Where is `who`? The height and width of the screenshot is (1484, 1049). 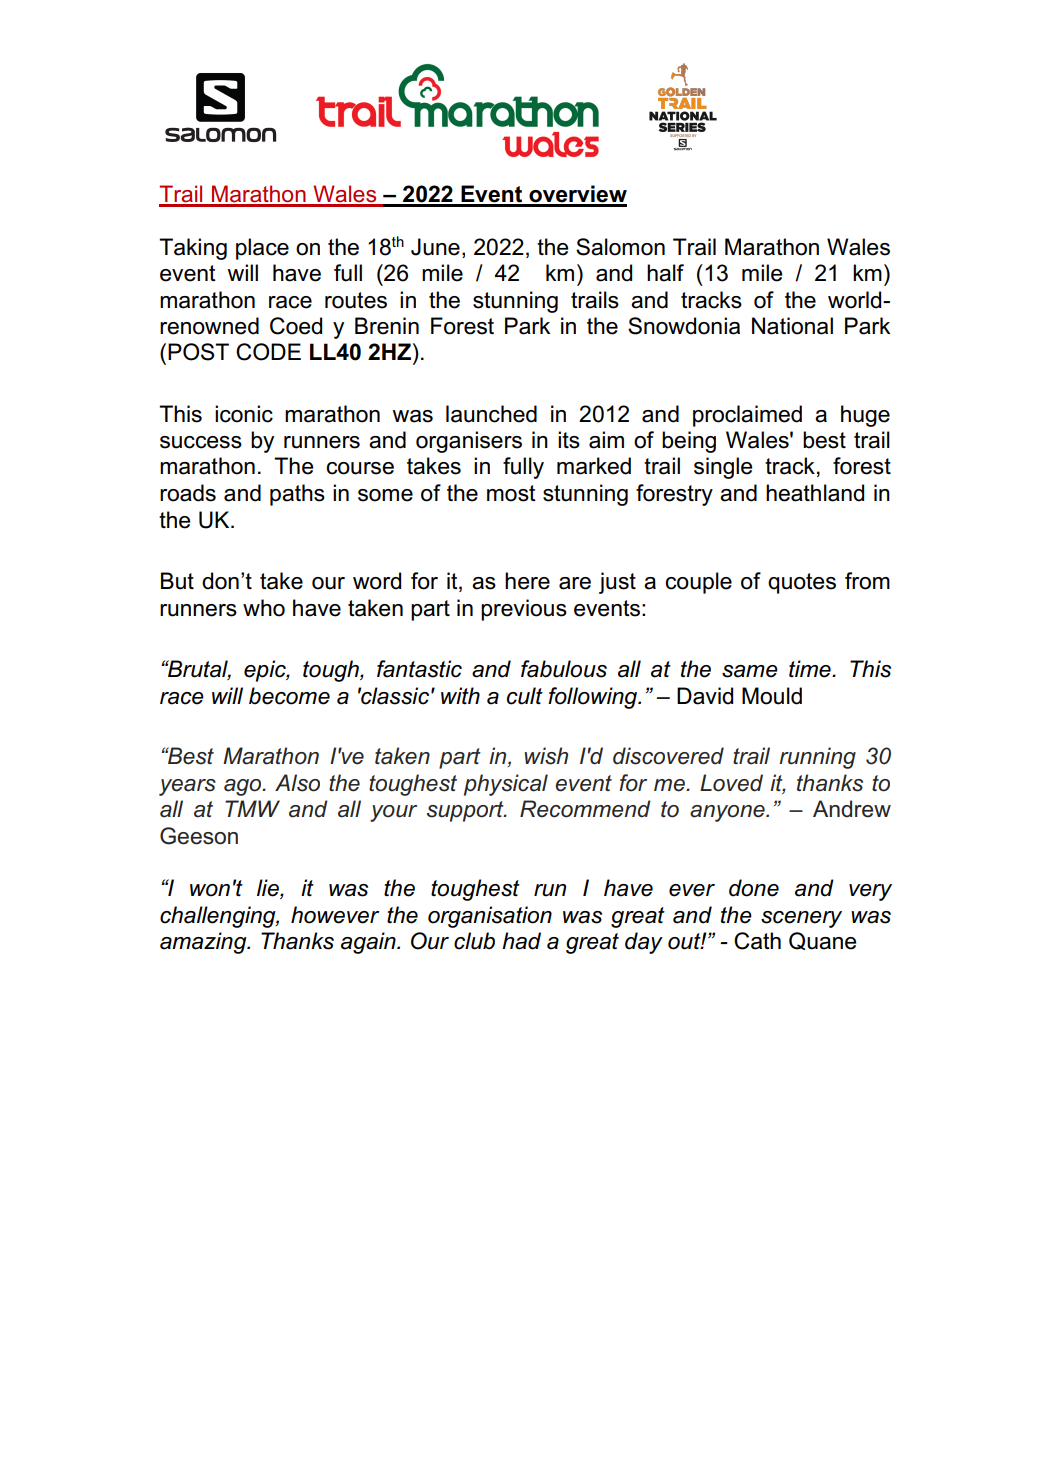
who is located at coordinates (264, 608).
